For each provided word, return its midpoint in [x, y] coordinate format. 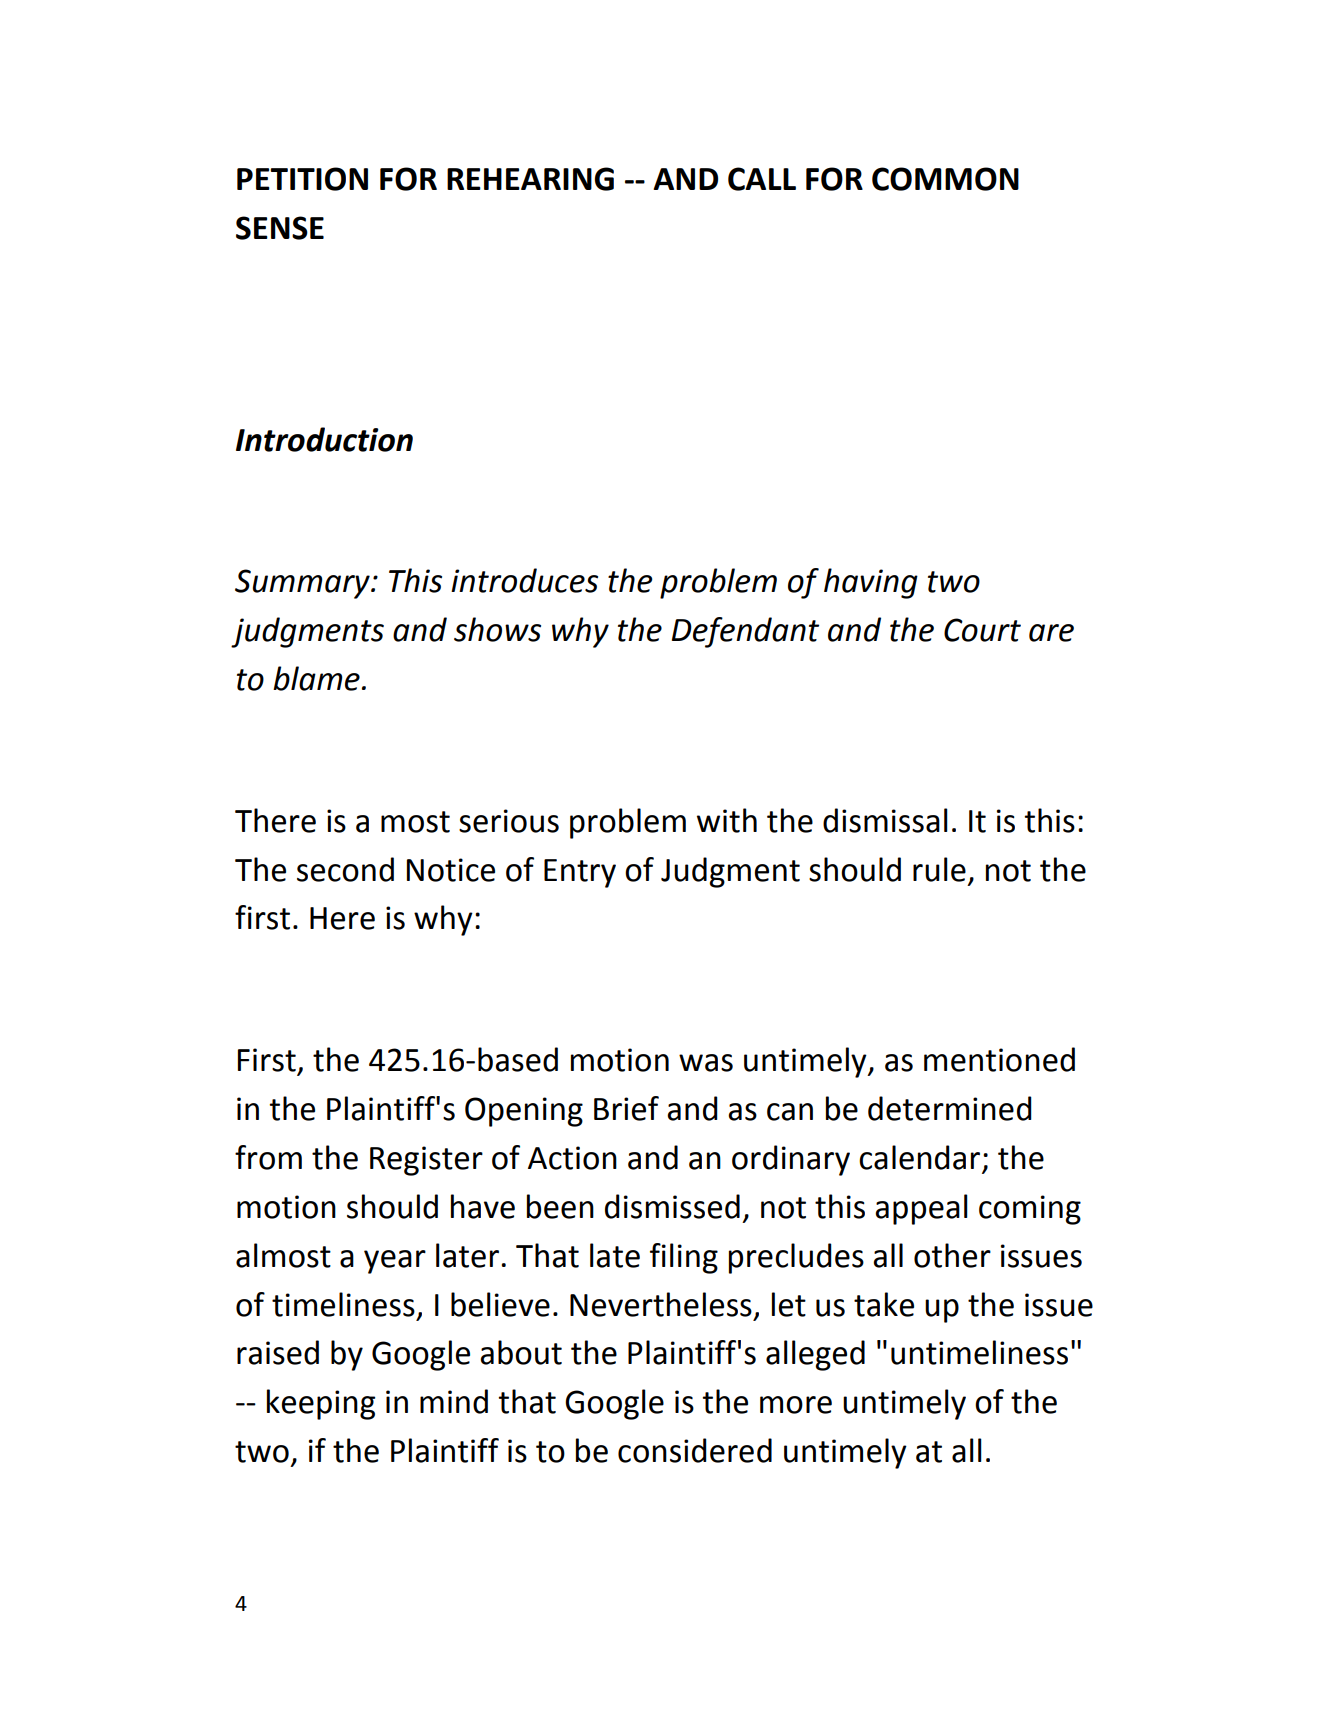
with [727, 820]
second [345, 869]
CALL [762, 179]
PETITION [302, 179]
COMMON [945, 179]
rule [939, 869]
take [884, 1304]
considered [695, 1450]
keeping [321, 1404]
